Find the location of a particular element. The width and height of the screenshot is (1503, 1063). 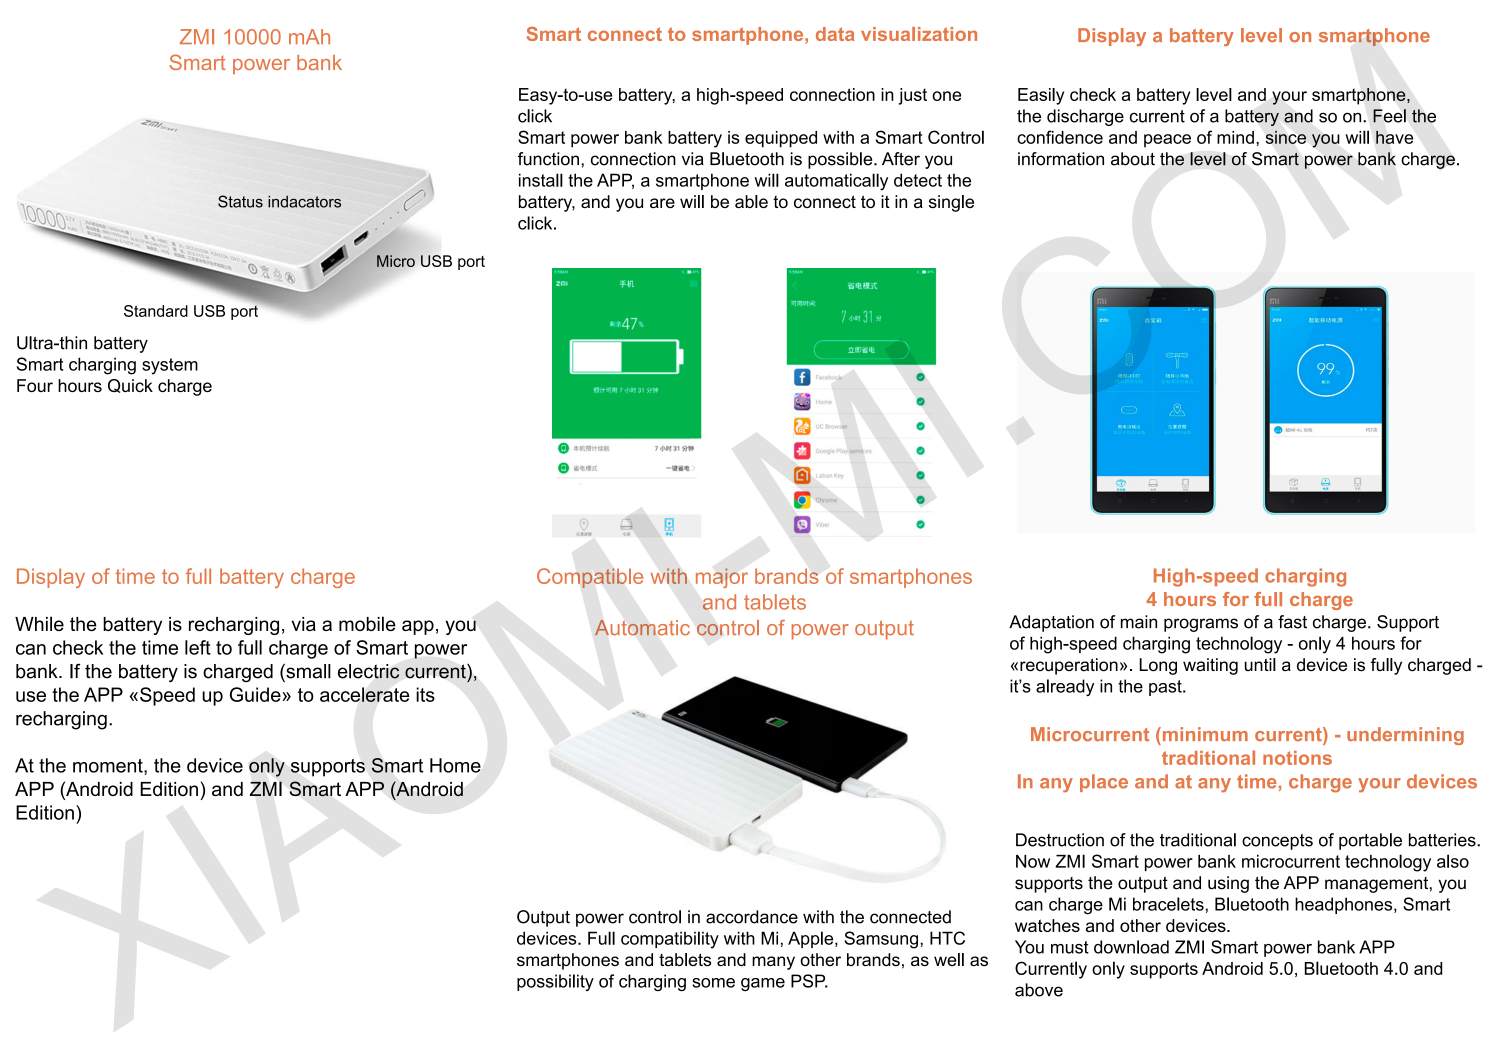

mobile is located at coordinates (367, 623).
